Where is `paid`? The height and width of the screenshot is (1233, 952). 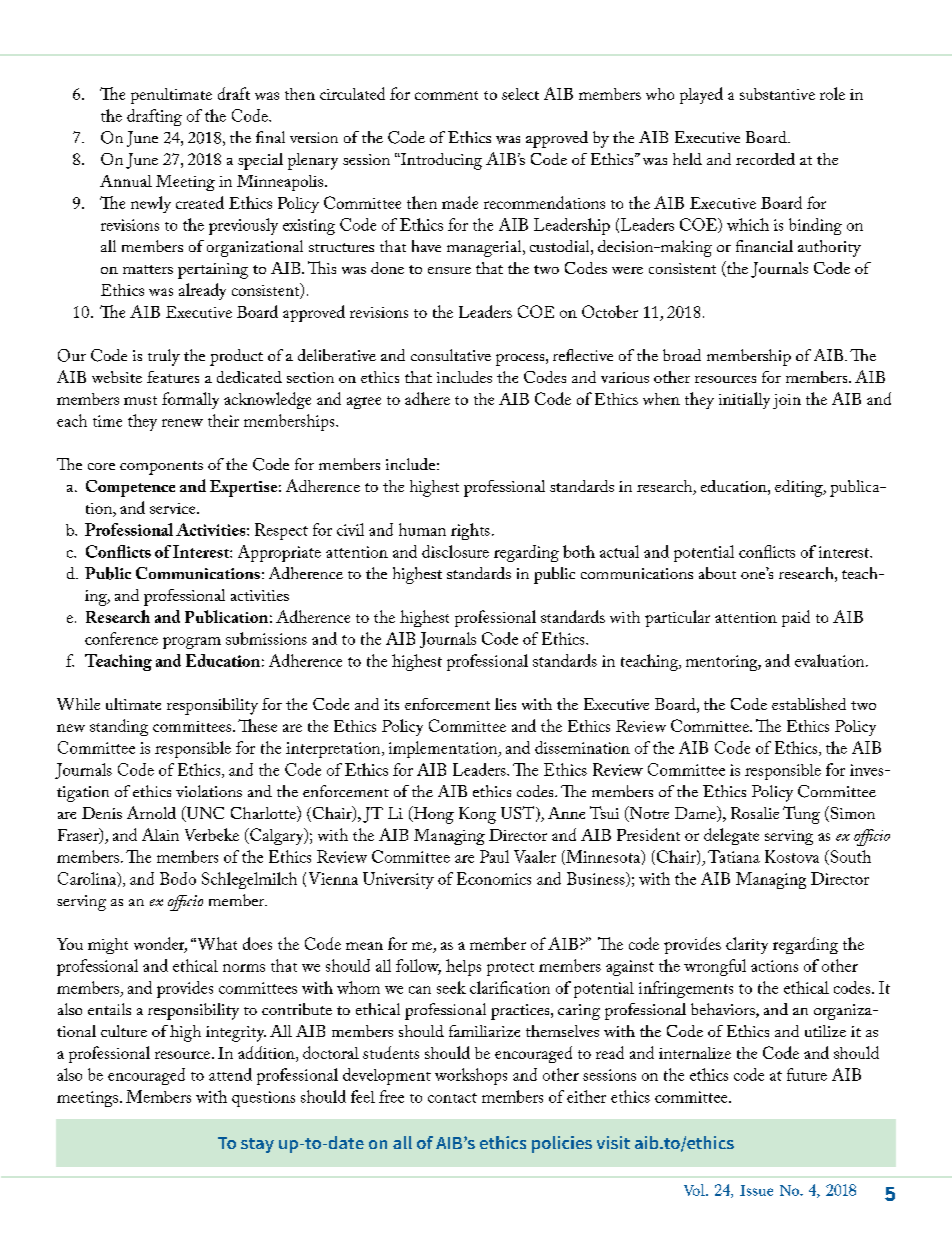 paid is located at coordinates (796, 618).
